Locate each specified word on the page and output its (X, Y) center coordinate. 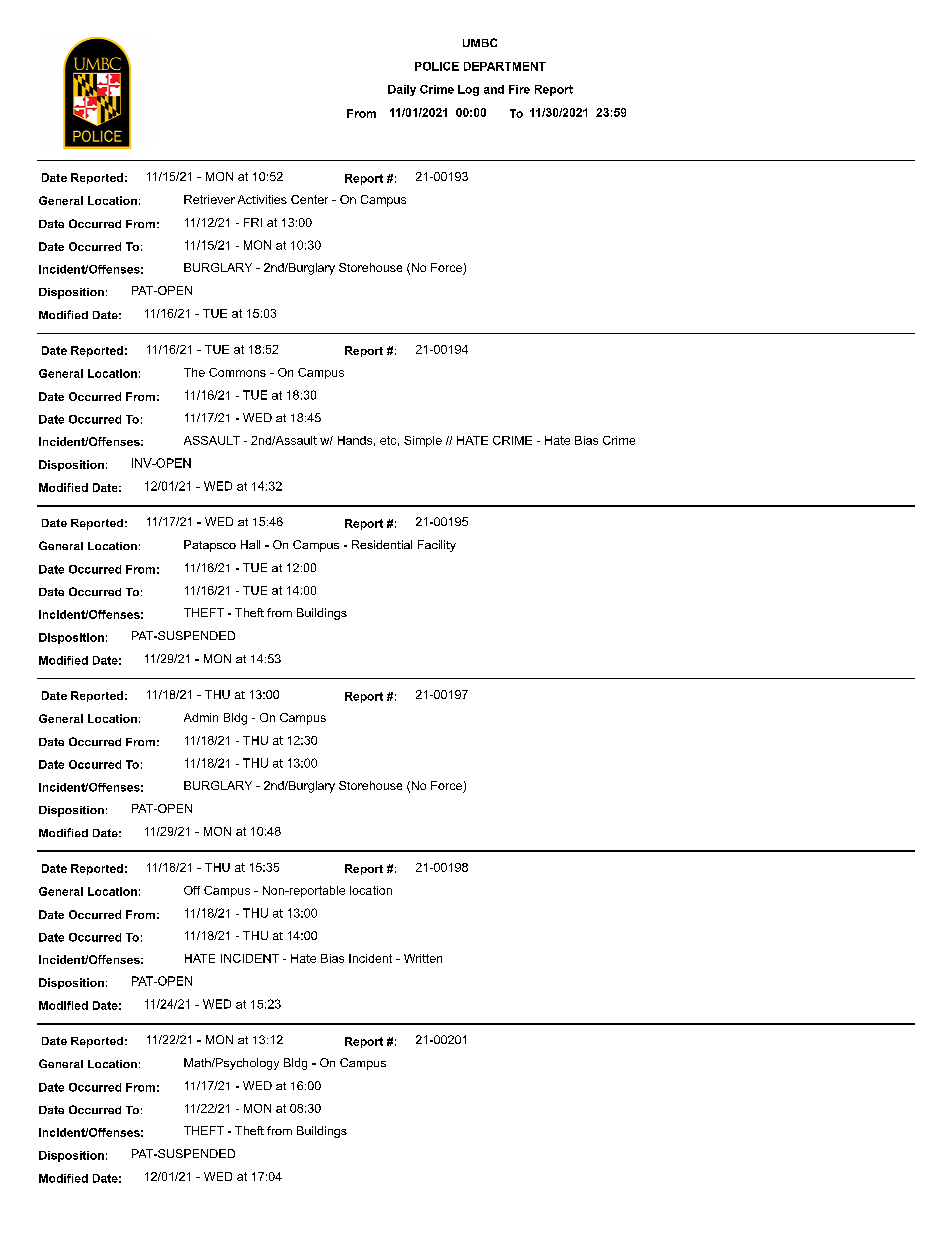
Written (423, 958)
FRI (253, 222)
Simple (423, 441)
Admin (201, 717)
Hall (250, 544)
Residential (382, 544)
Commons (237, 372)
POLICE (437, 66)
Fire (519, 89)
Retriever (209, 199)
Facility (437, 546)
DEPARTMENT (505, 66)
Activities (262, 199)
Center (309, 199)
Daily (402, 90)
